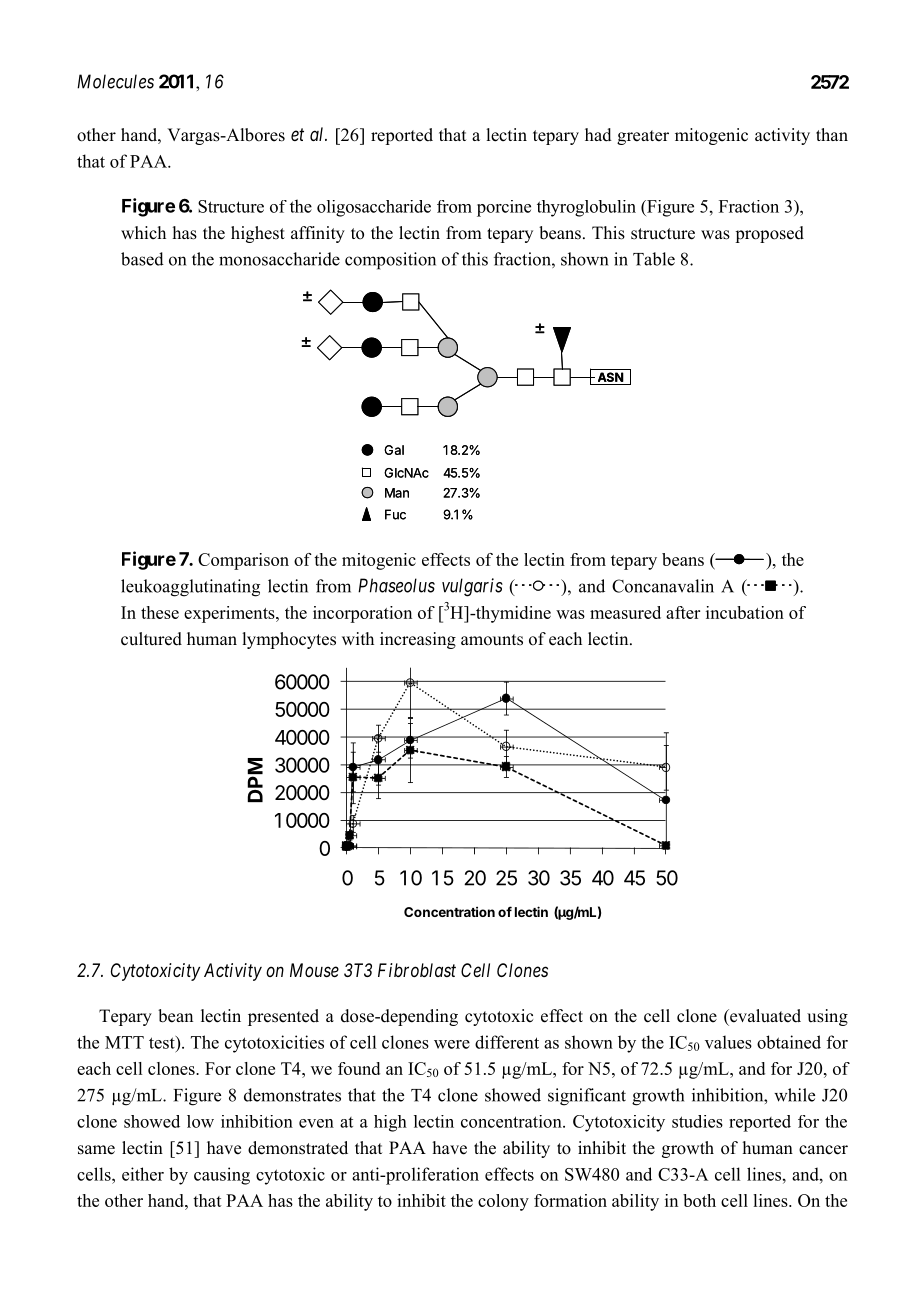 This screenshot has width=924, height=1308. What do you see at coordinates (243, 561) in the screenshot?
I see `Comparison` at bounding box center [243, 561].
